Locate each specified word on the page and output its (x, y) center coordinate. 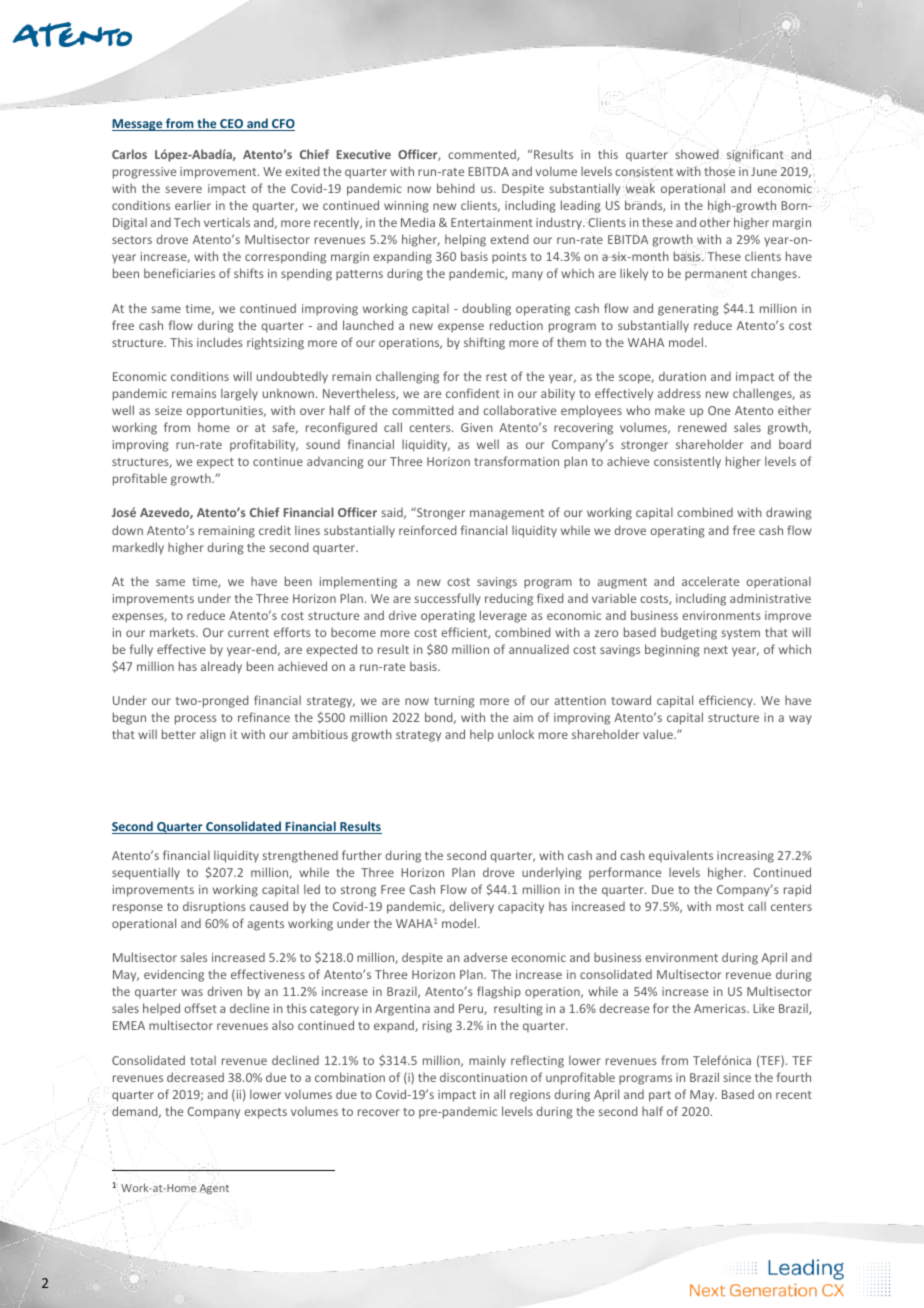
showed (698, 154)
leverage (503, 616)
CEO (231, 125)
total (203, 1060)
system (740, 634)
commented (483, 155)
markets (173, 632)
